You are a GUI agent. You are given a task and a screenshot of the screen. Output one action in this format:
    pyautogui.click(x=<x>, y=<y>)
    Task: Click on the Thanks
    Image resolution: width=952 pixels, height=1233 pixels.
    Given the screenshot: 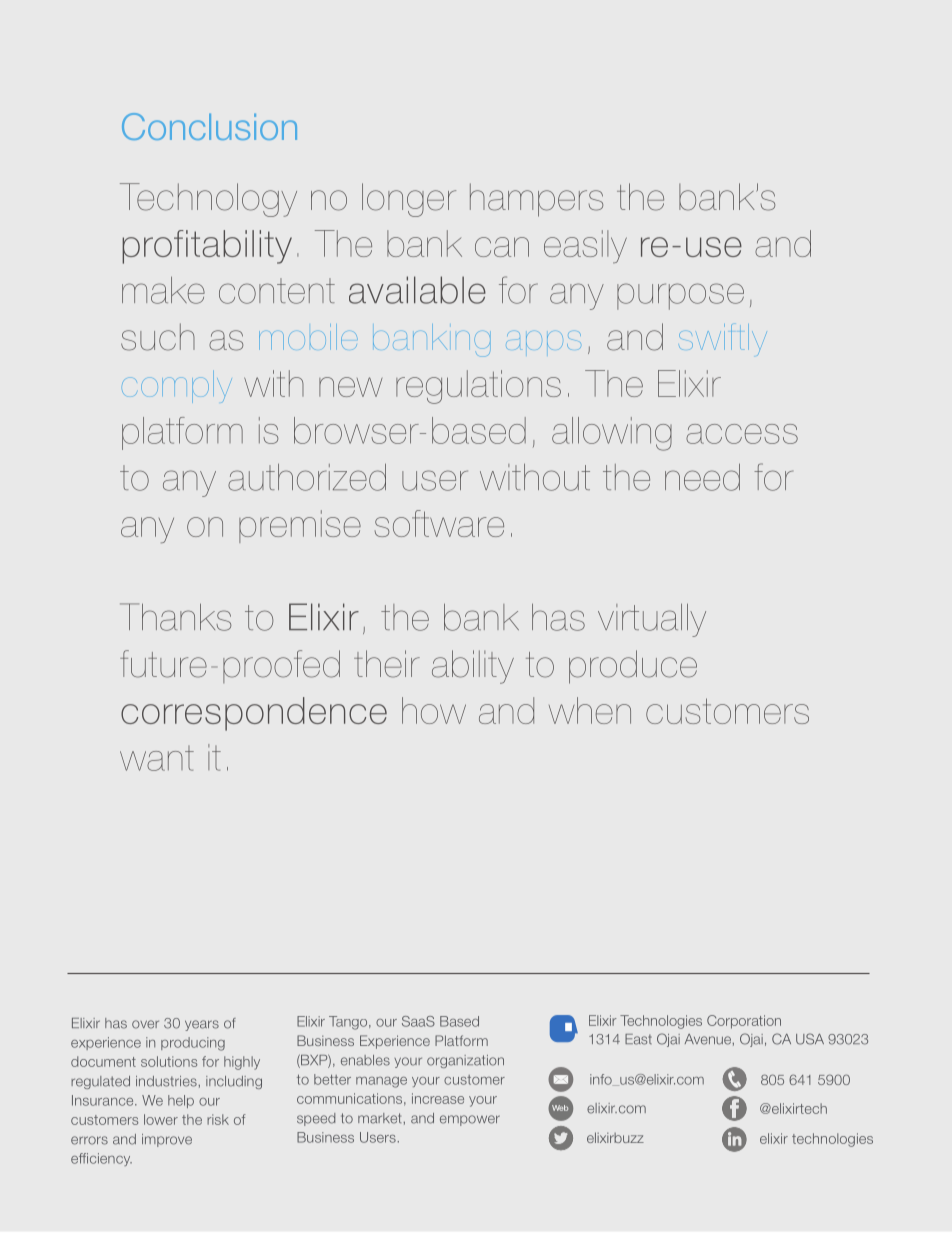 What is the action you would take?
    pyautogui.click(x=175, y=617)
